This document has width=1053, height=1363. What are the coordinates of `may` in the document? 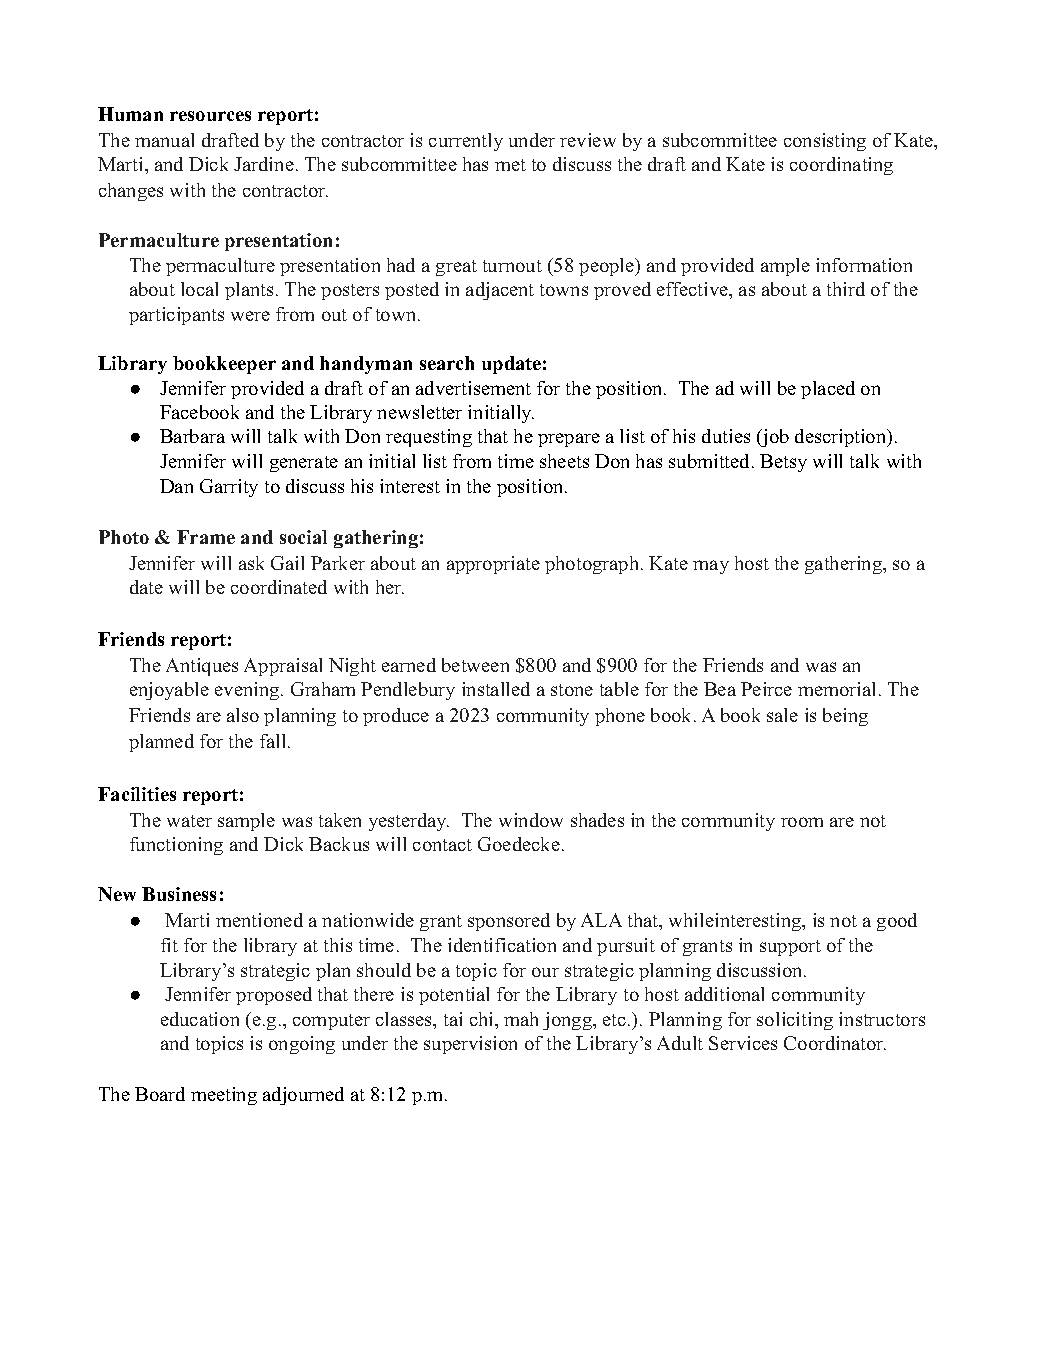 It's located at (711, 567).
